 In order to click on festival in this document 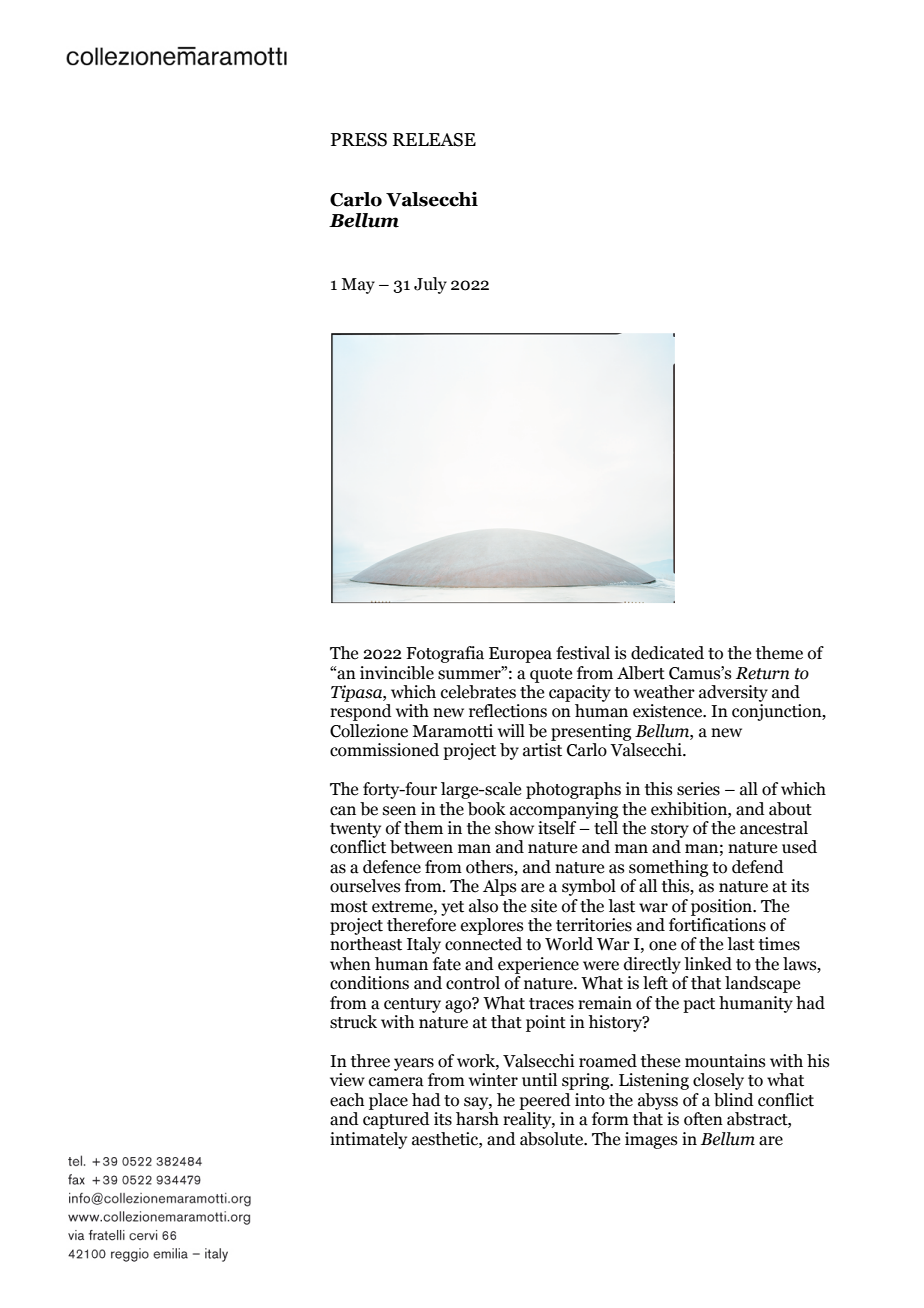, I will do `click(583, 653)`.
